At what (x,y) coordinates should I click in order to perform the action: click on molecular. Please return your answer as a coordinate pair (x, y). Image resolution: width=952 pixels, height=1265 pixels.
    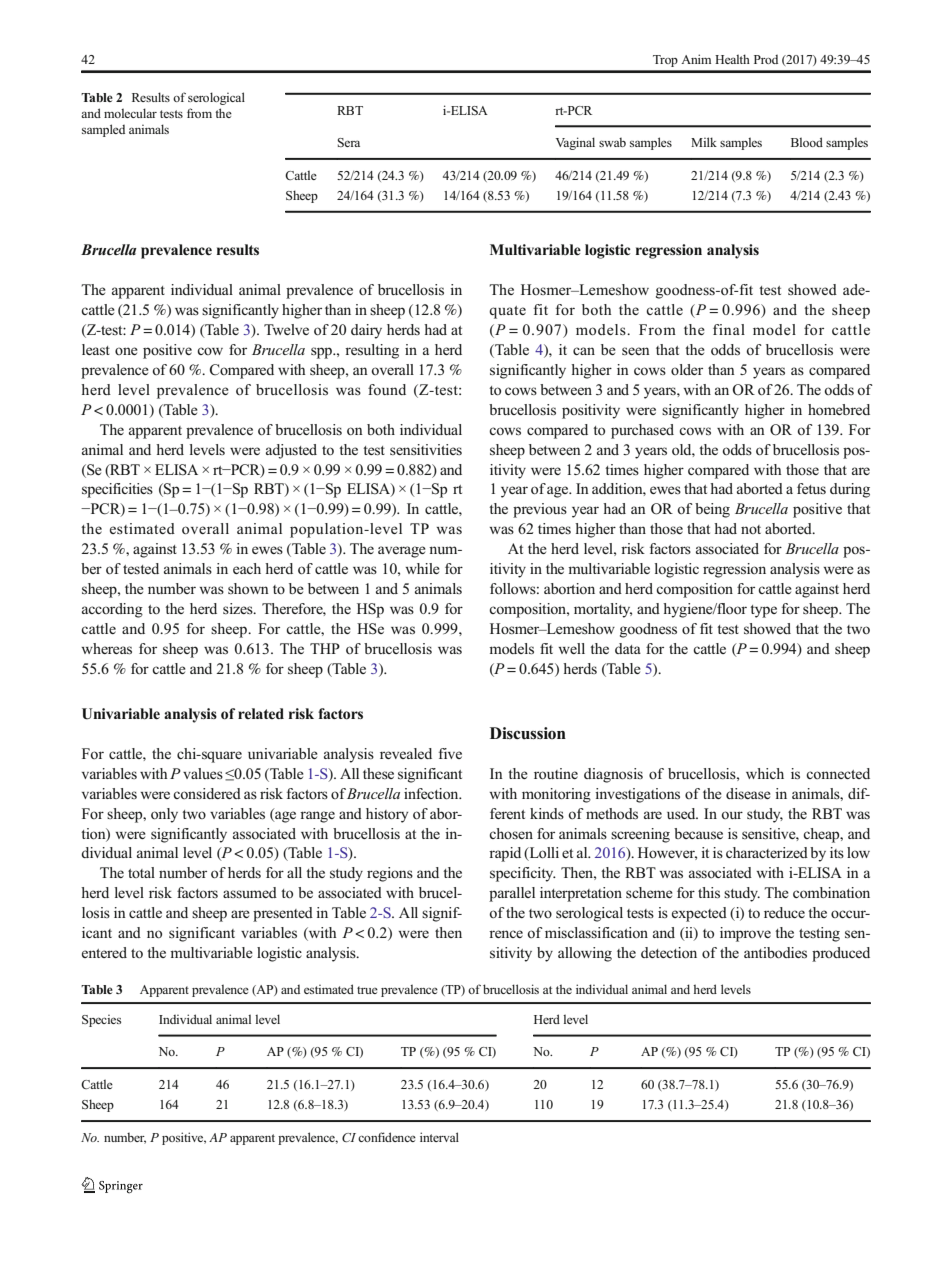
    Looking at the image, I should click on (130, 113).
